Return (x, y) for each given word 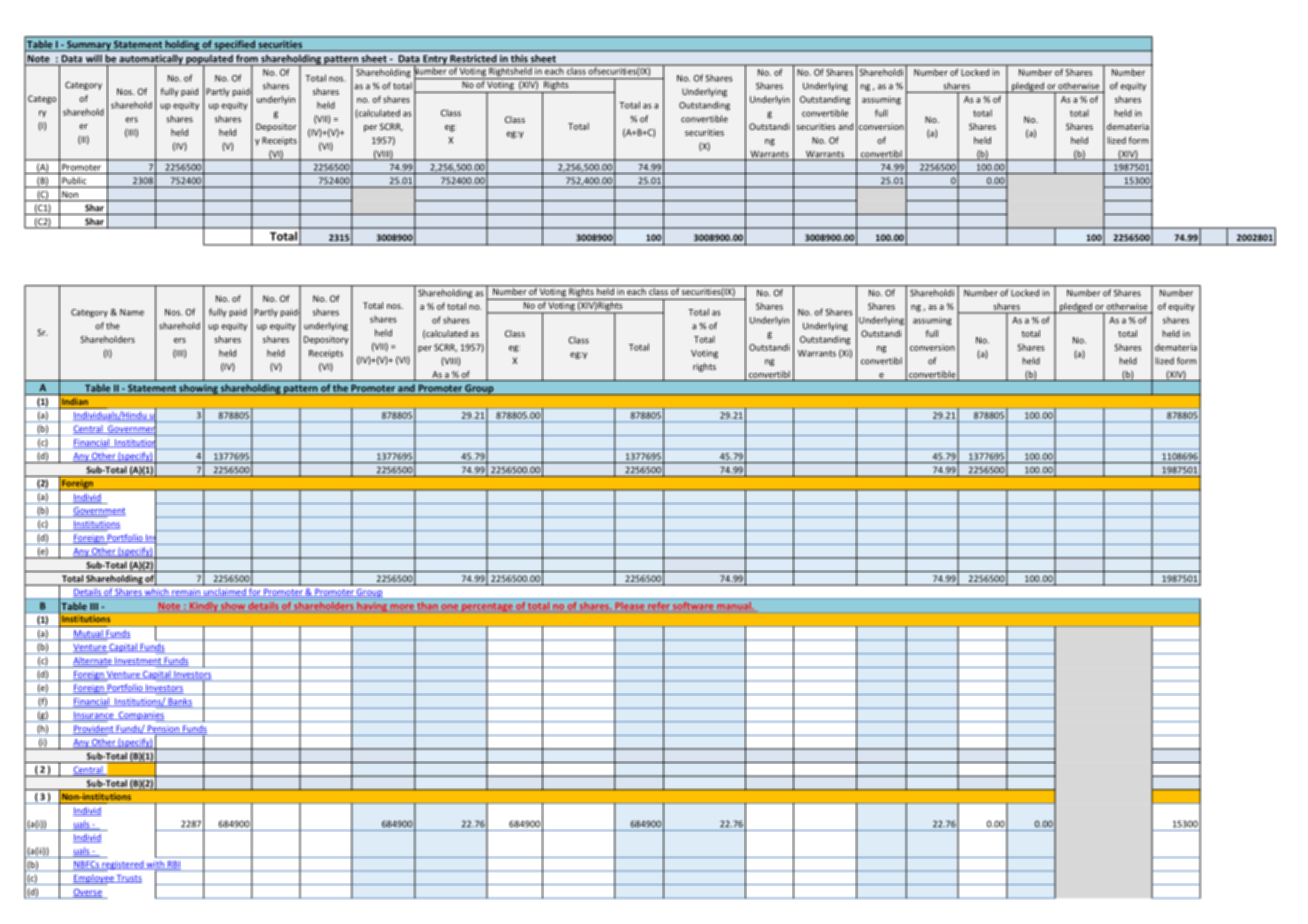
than (428, 605)
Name (132, 312)
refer (658, 605)
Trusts (128, 879)
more (402, 606)
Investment (138, 661)
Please (630, 605)
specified (235, 46)
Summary (89, 46)
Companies (141, 717)
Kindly (203, 606)
